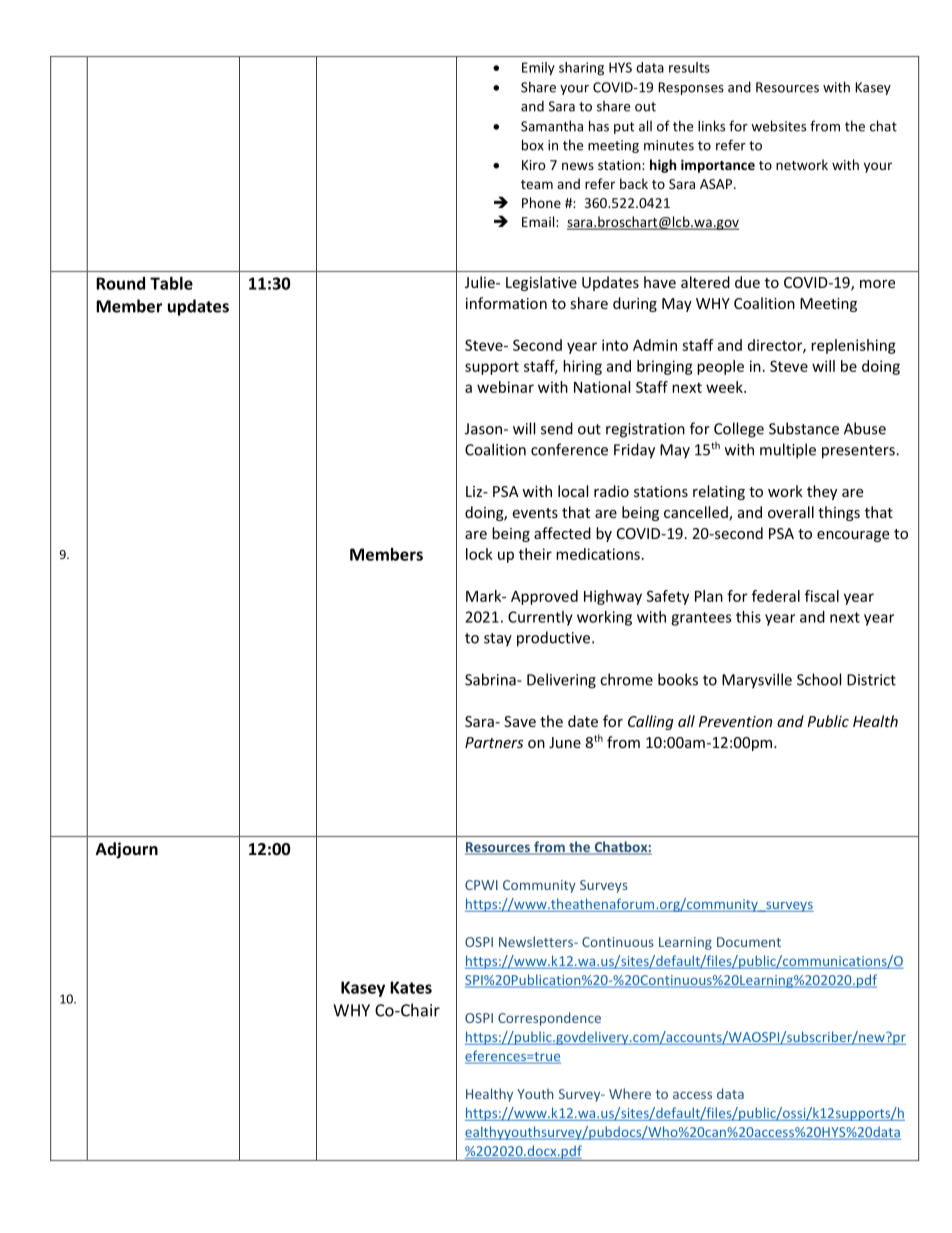 This screenshot has width=952, height=1233. What do you see at coordinates (538, 69) in the screenshot?
I see `Emily` at bounding box center [538, 69].
